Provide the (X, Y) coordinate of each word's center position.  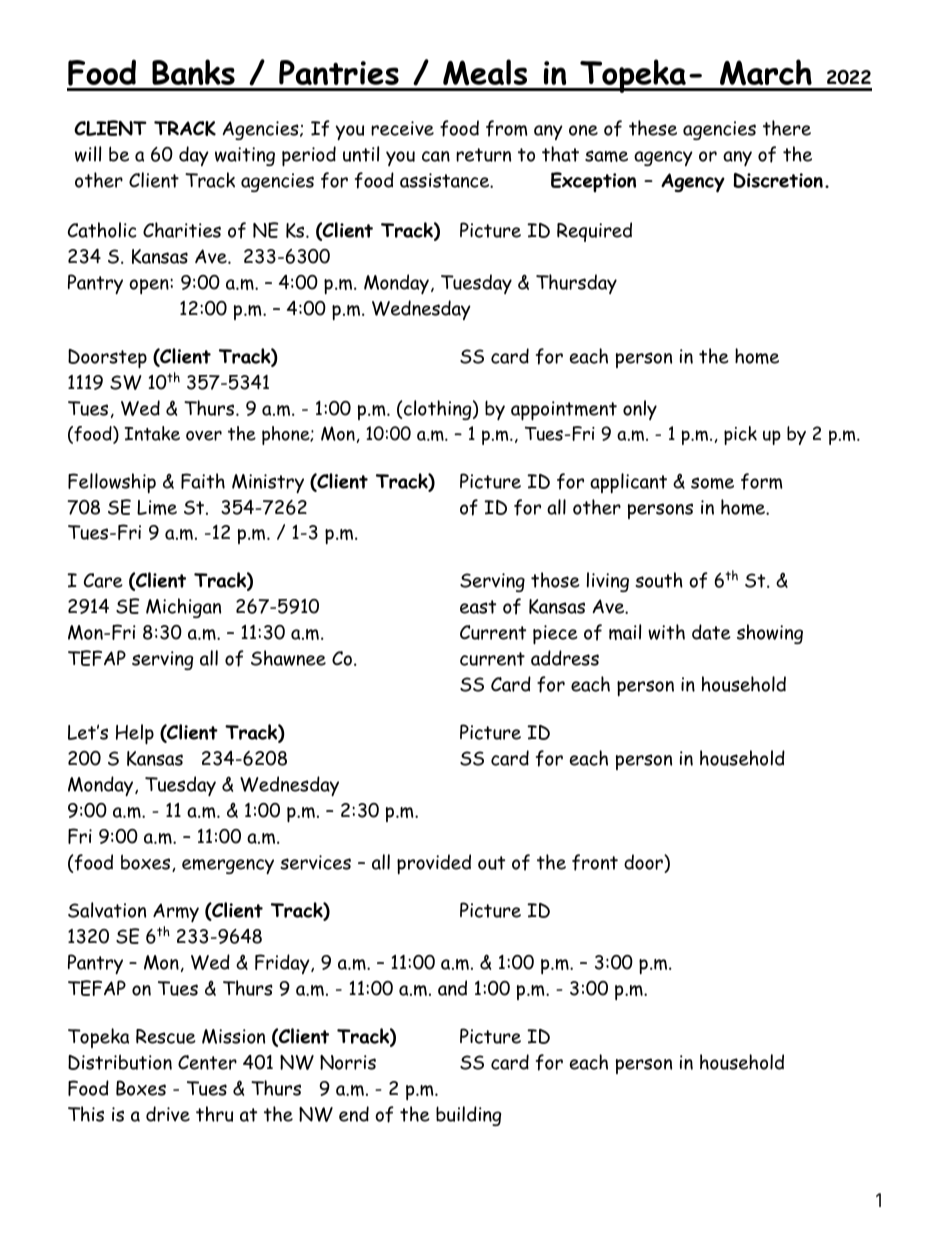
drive (168, 1114)
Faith (203, 481)
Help (135, 734)
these (653, 128)
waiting (245, 156)
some (712, 483)
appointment (564, 411)
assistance (446, 180)
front (595, 862)
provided (434, 864)
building (468, 1116)
